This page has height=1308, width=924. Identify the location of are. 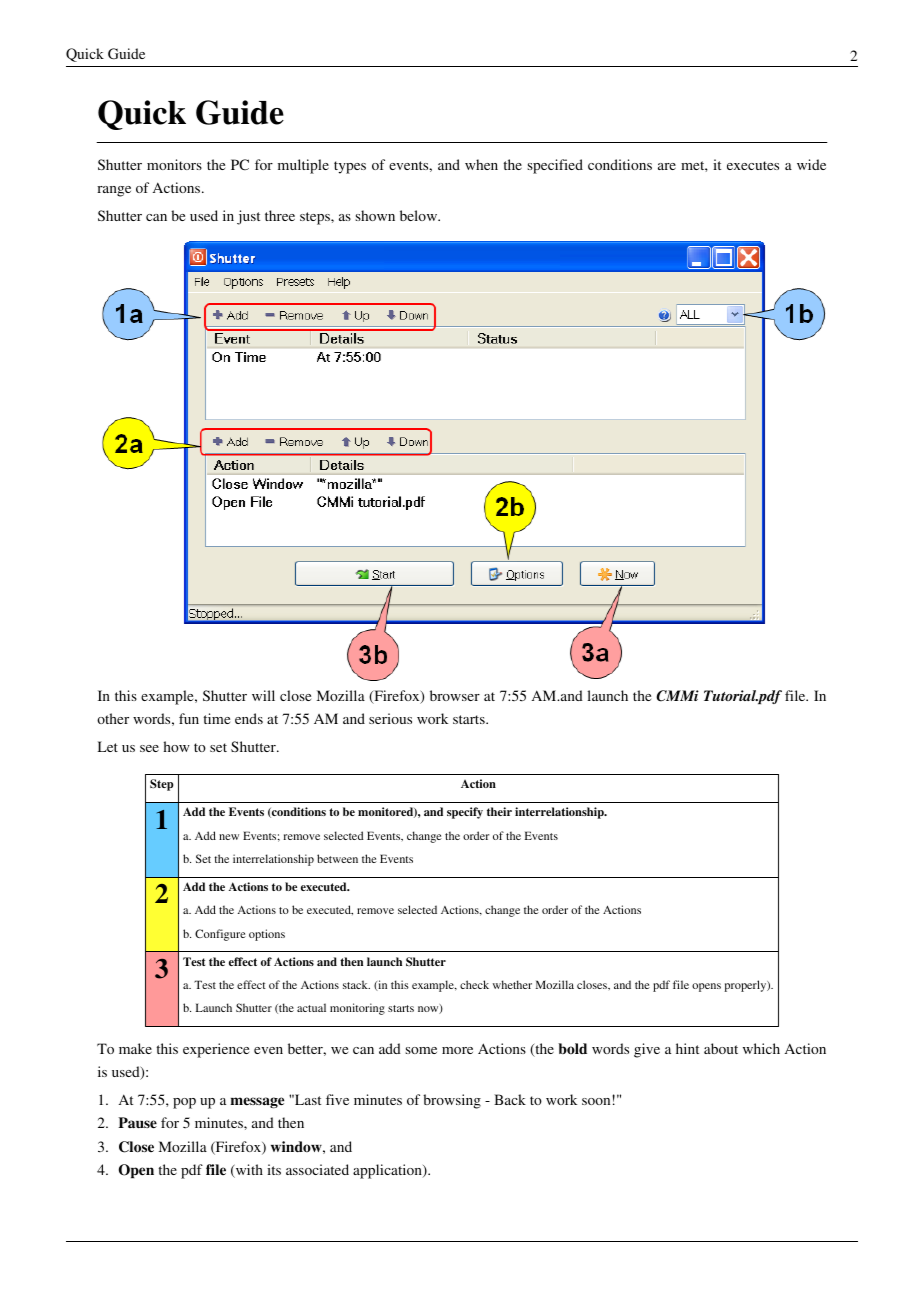
(667, 166).
